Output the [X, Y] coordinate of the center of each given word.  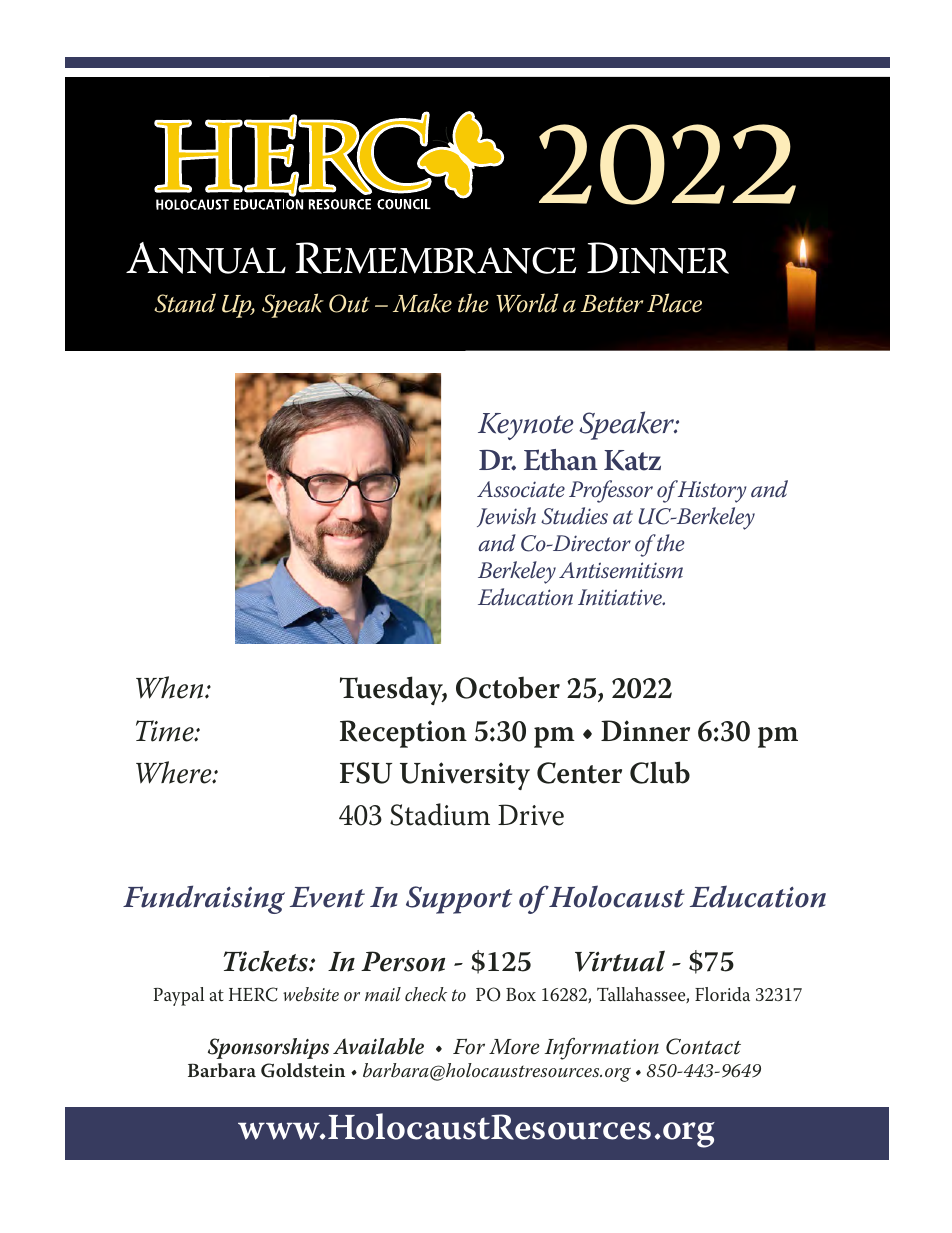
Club [660, 772]
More [514, 1047]
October [508, 687]
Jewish [506, 517]
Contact [703, 1046]
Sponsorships [268, 1048]
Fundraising [204, 899]
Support [459, 900]
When [171, 687]
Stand [185, 303]
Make [422, 303]
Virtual [620, 961]
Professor [611, 491]
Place [674, 303]
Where [175, 772]
